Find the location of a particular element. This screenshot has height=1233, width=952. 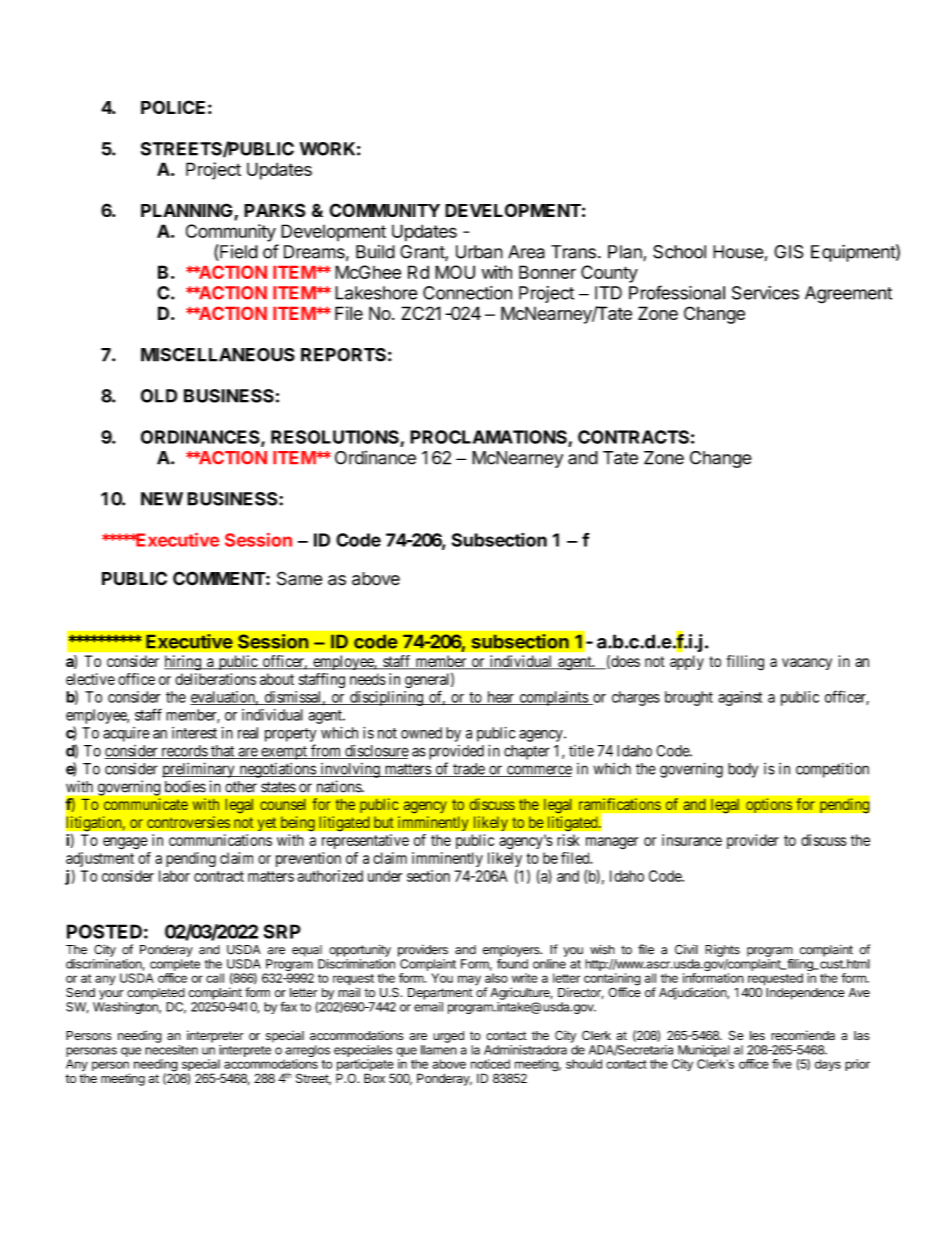

provided is located at coordinates (456, 752).
